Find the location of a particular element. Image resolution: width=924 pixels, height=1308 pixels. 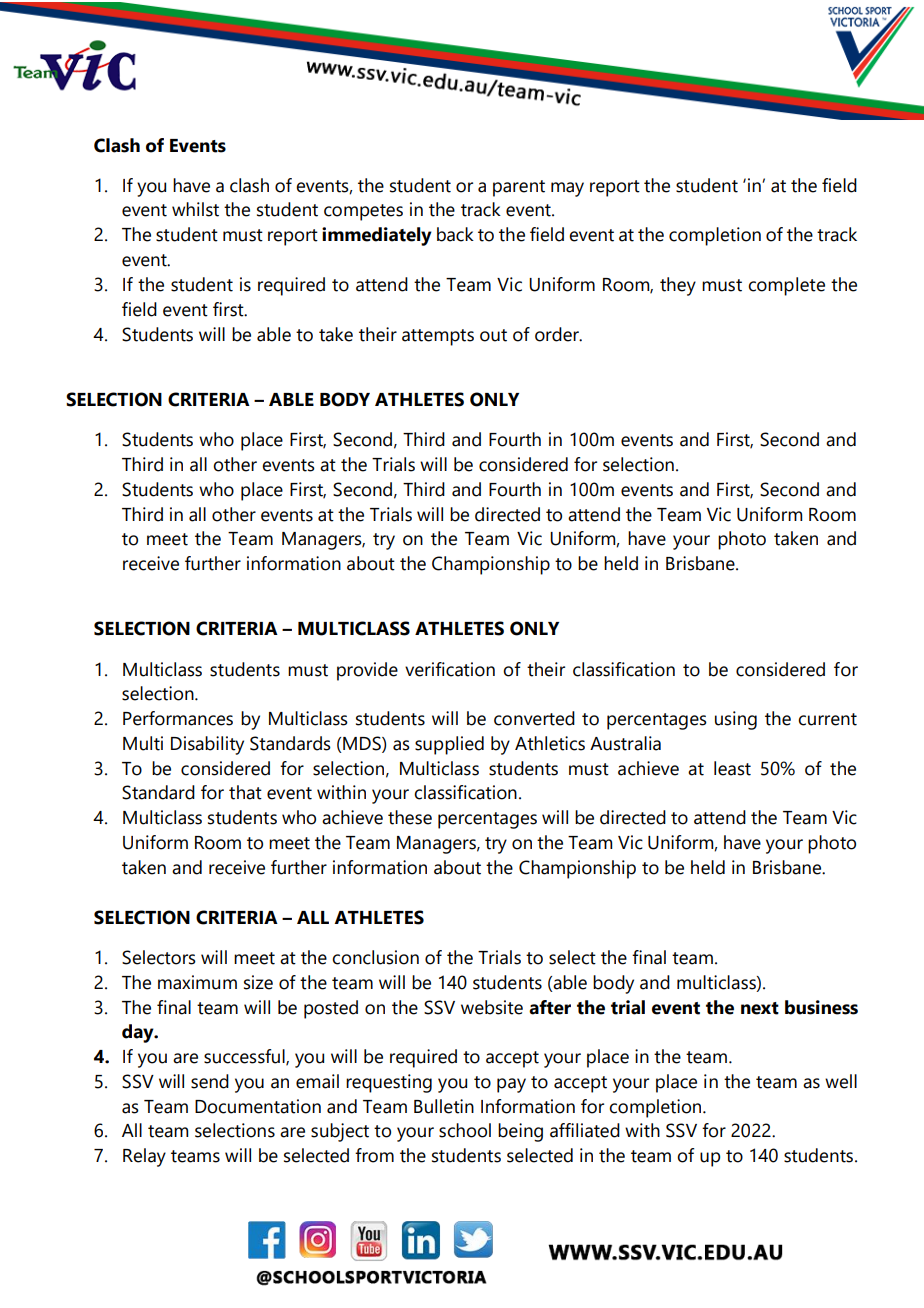

using is located at coordinates (736, 720).
